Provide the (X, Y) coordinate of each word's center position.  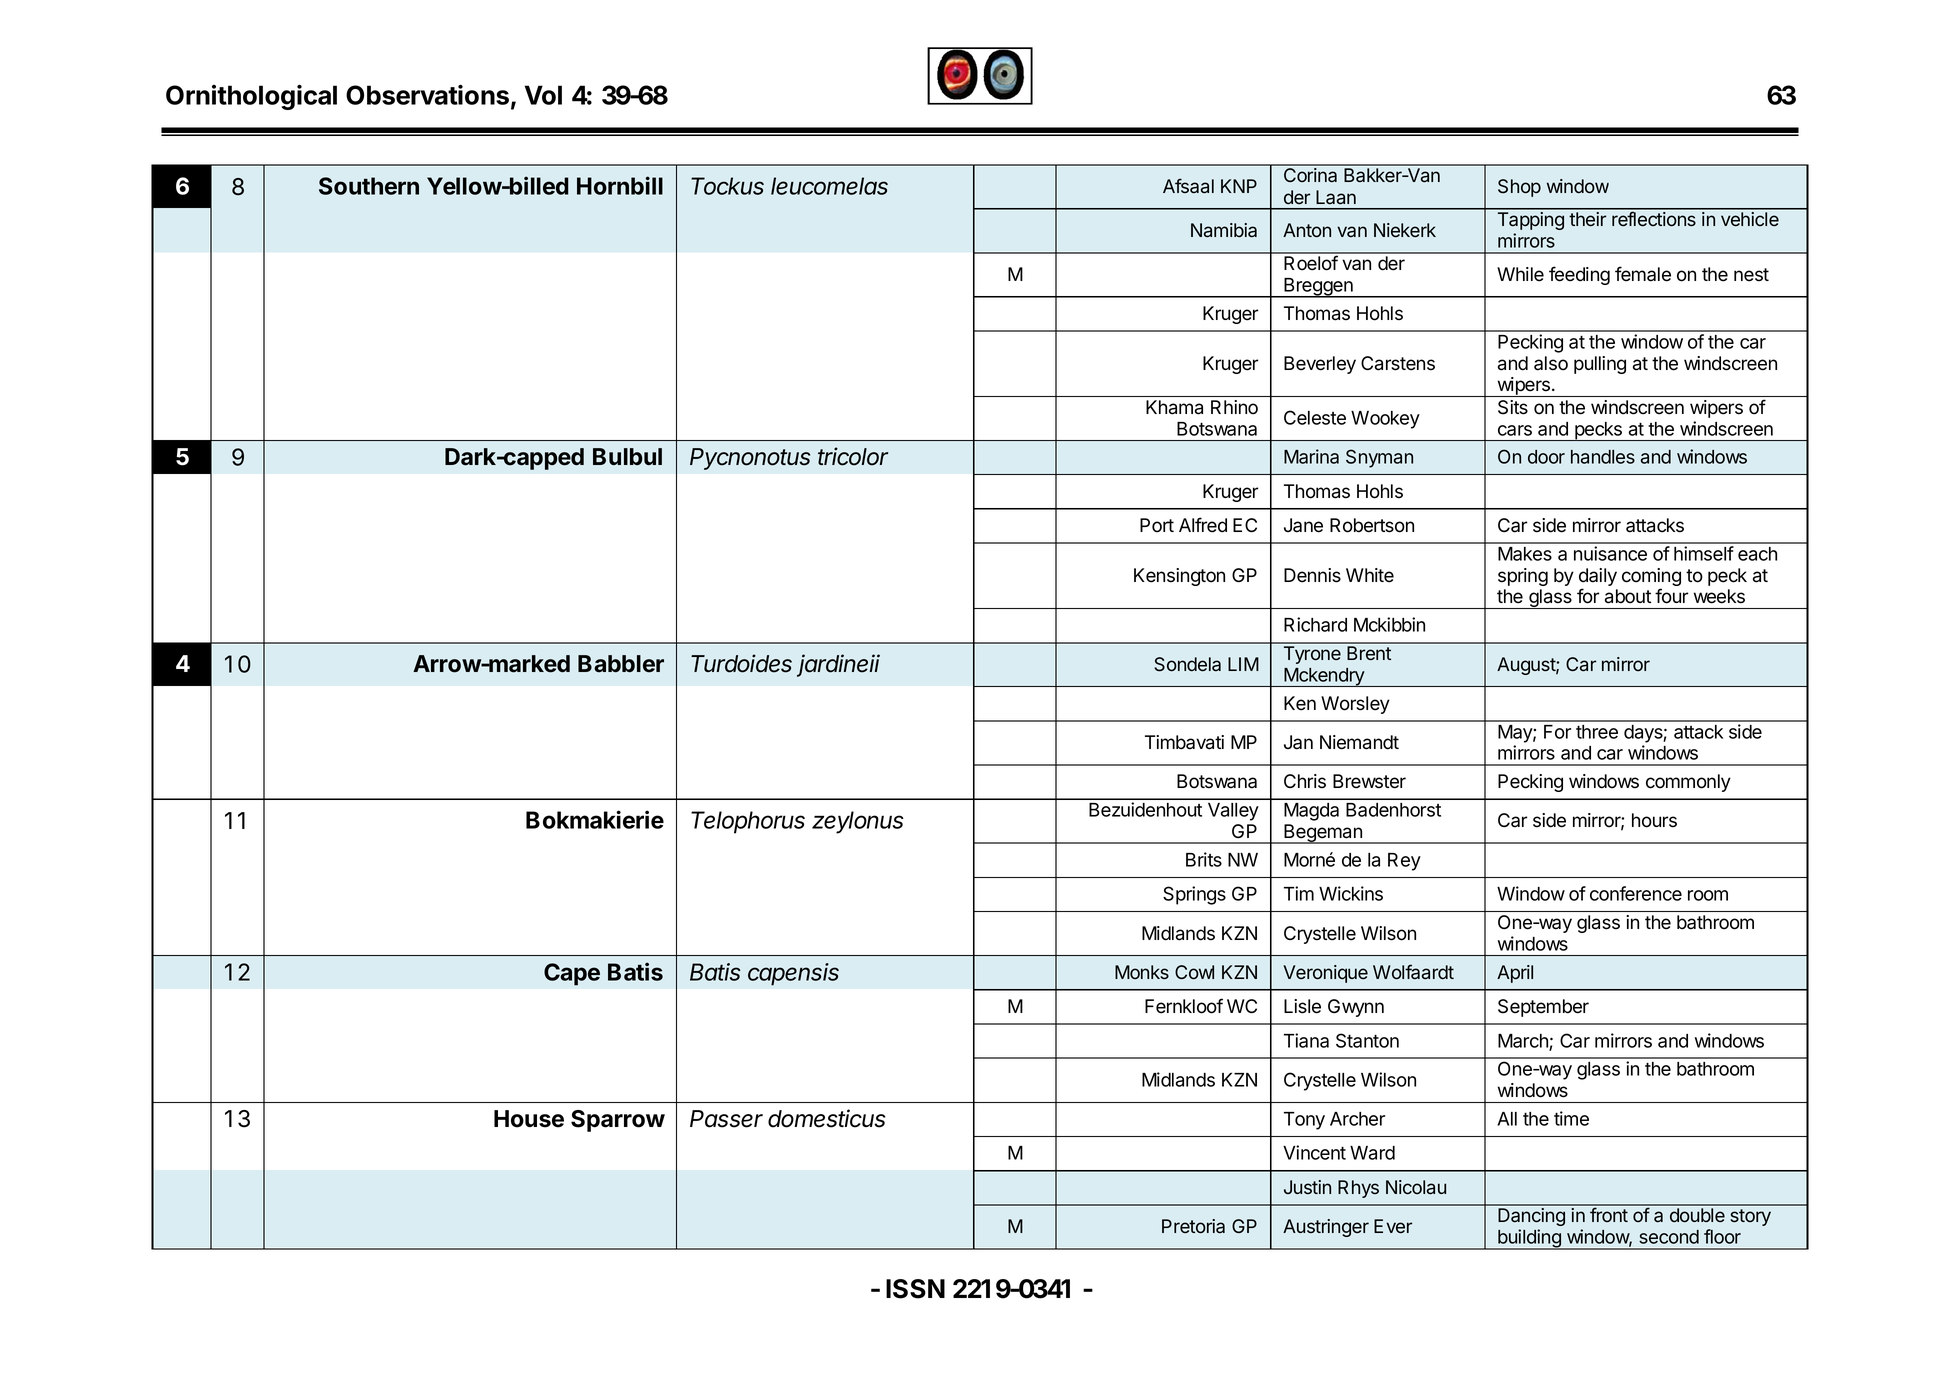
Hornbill (620, 185)
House (529, 1119)
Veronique (1325, 974)
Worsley (1355, 705)
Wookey (1385, 420)
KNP (1239, 186)
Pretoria (1193, 1226)
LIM (1243, 664)
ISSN (915, 1289)
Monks (1142, 972)
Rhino (1234, 407)
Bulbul (627, 456)
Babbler (621, 664)
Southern (369, 186)
